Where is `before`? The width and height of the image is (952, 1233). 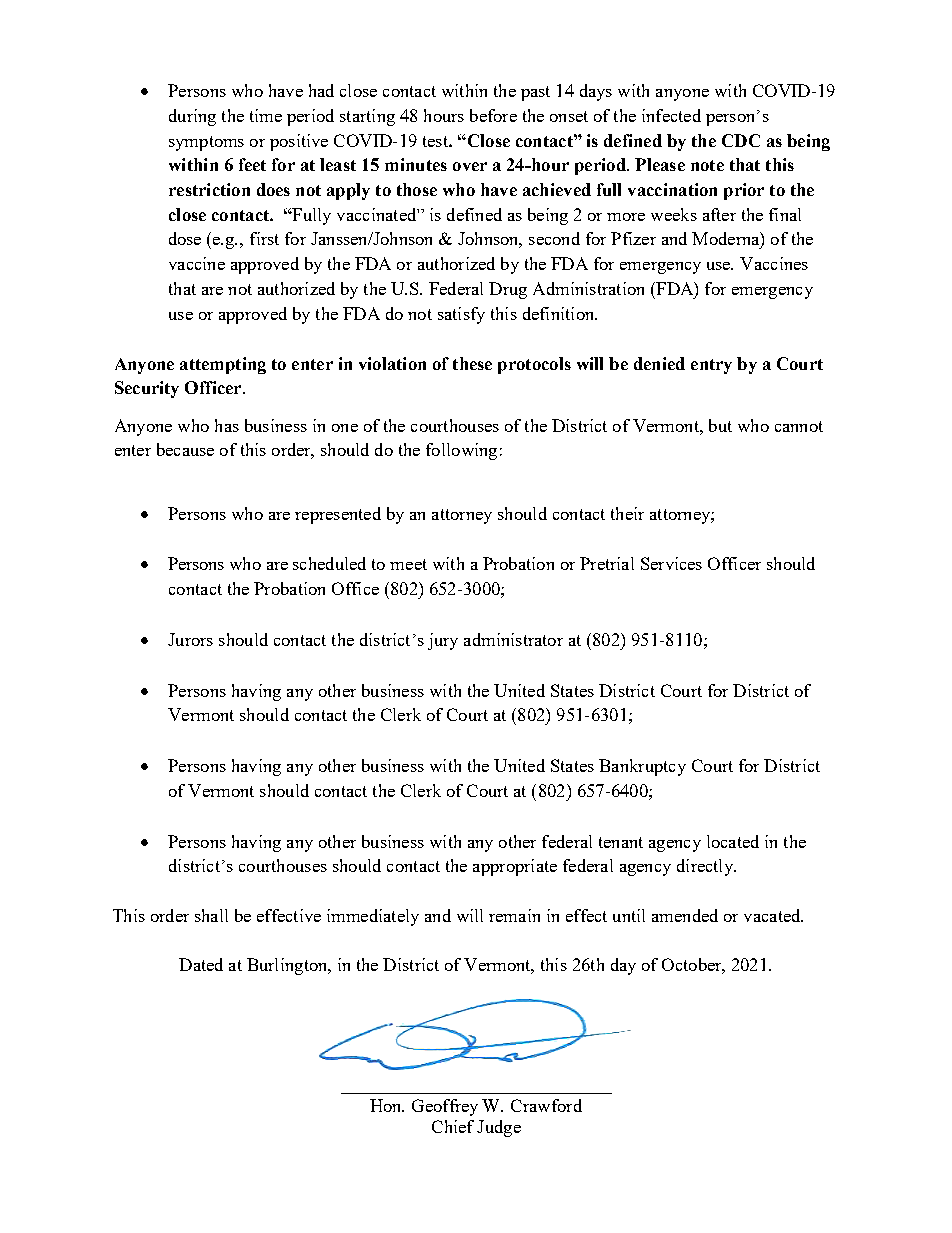 before is located at coordinates (493, 115).
